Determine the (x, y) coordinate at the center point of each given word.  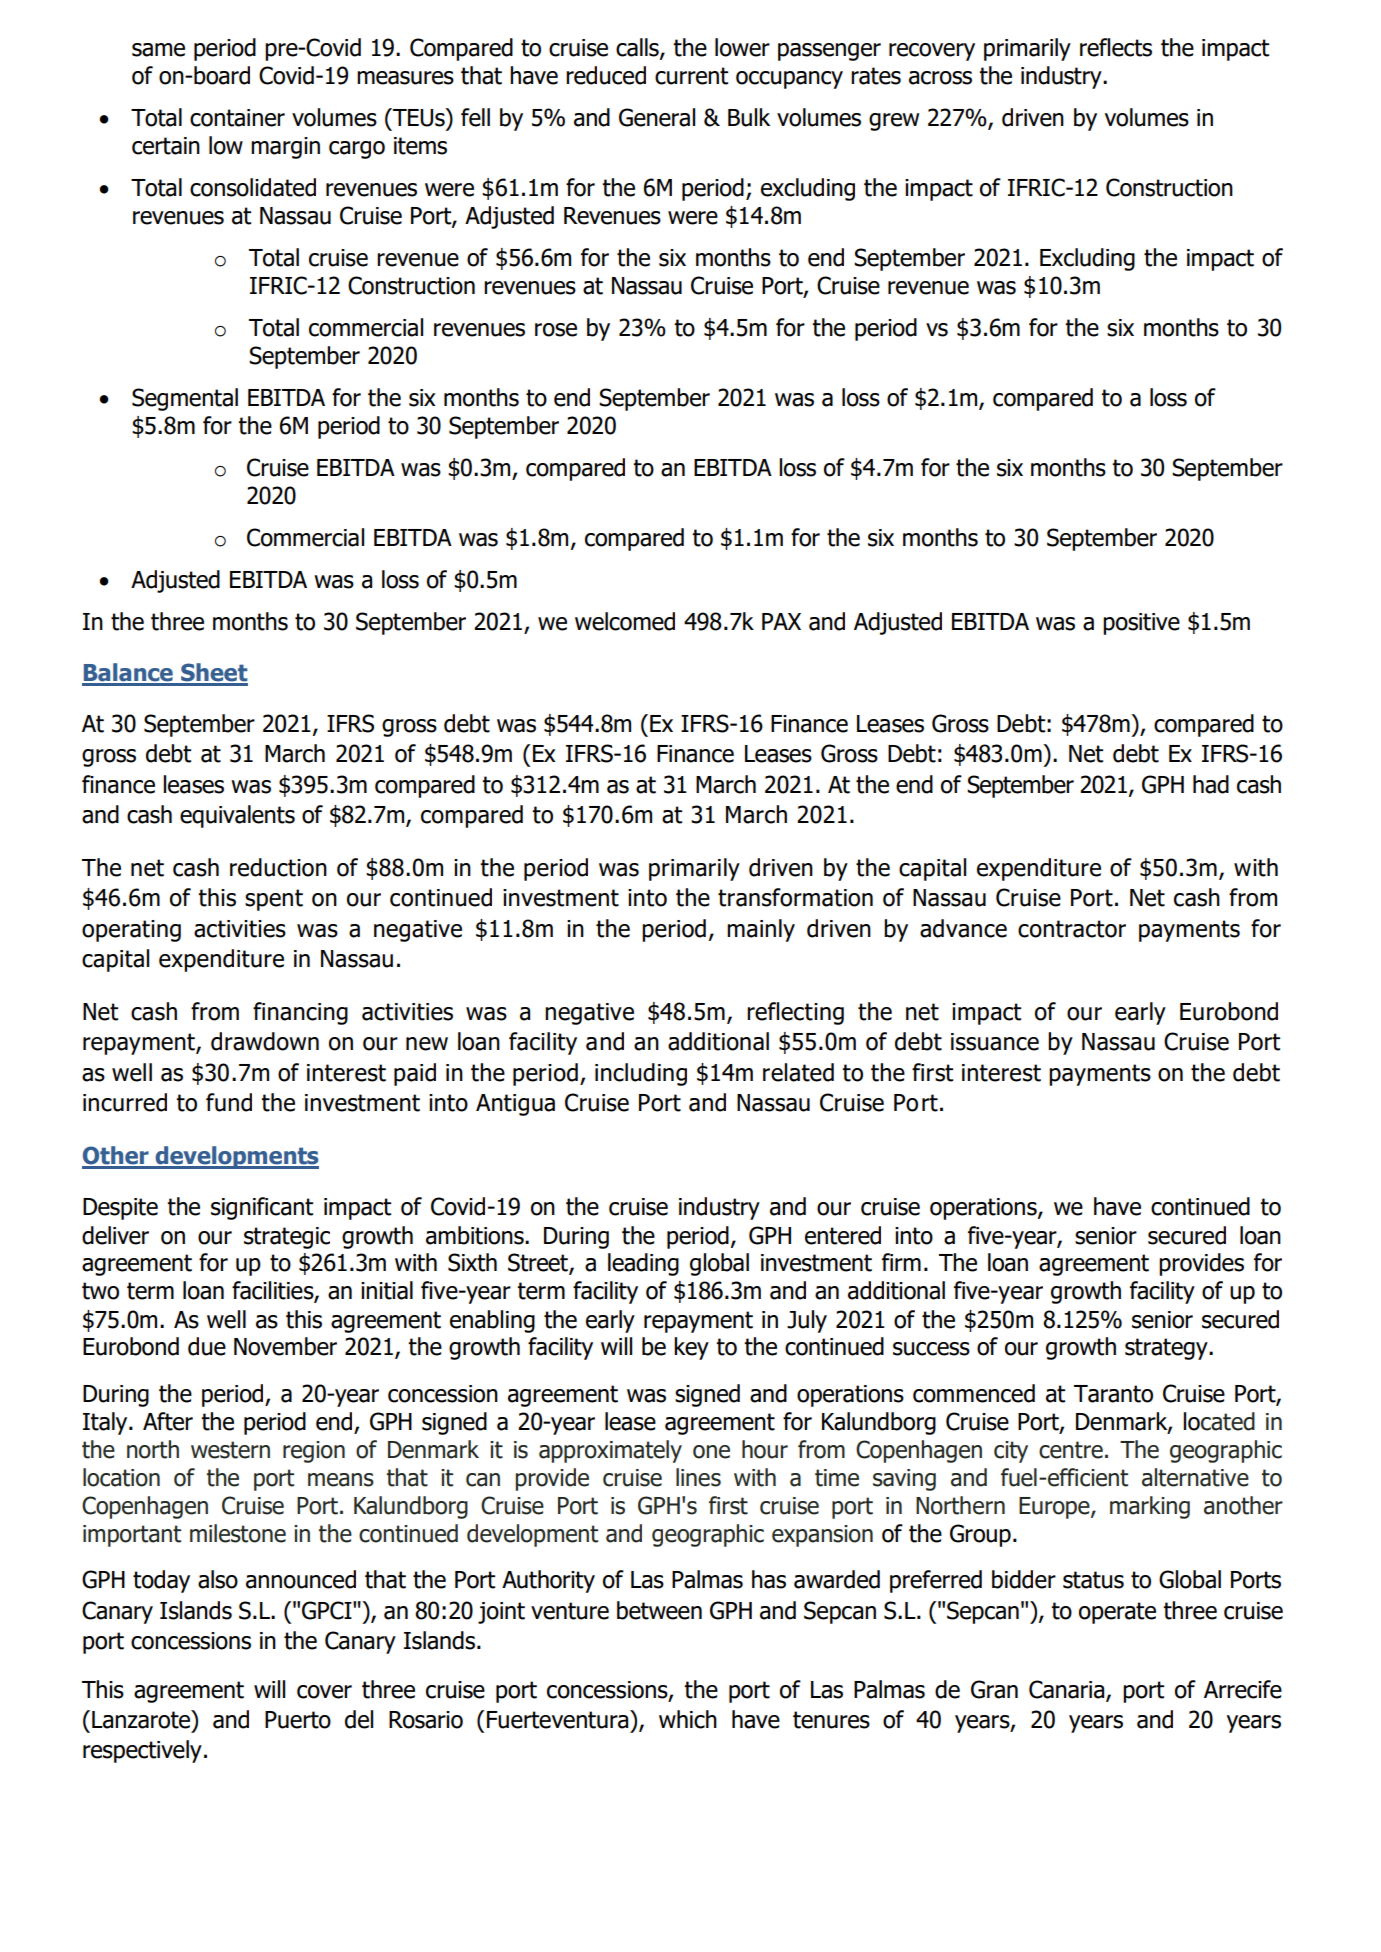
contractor (1072, 929)
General (657, 117)
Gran (994, 1689)
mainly (761, 930)
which (688, 1719)
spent (274, 900)
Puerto (298, 1720)
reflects (1116, 47)
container (237, 118)
